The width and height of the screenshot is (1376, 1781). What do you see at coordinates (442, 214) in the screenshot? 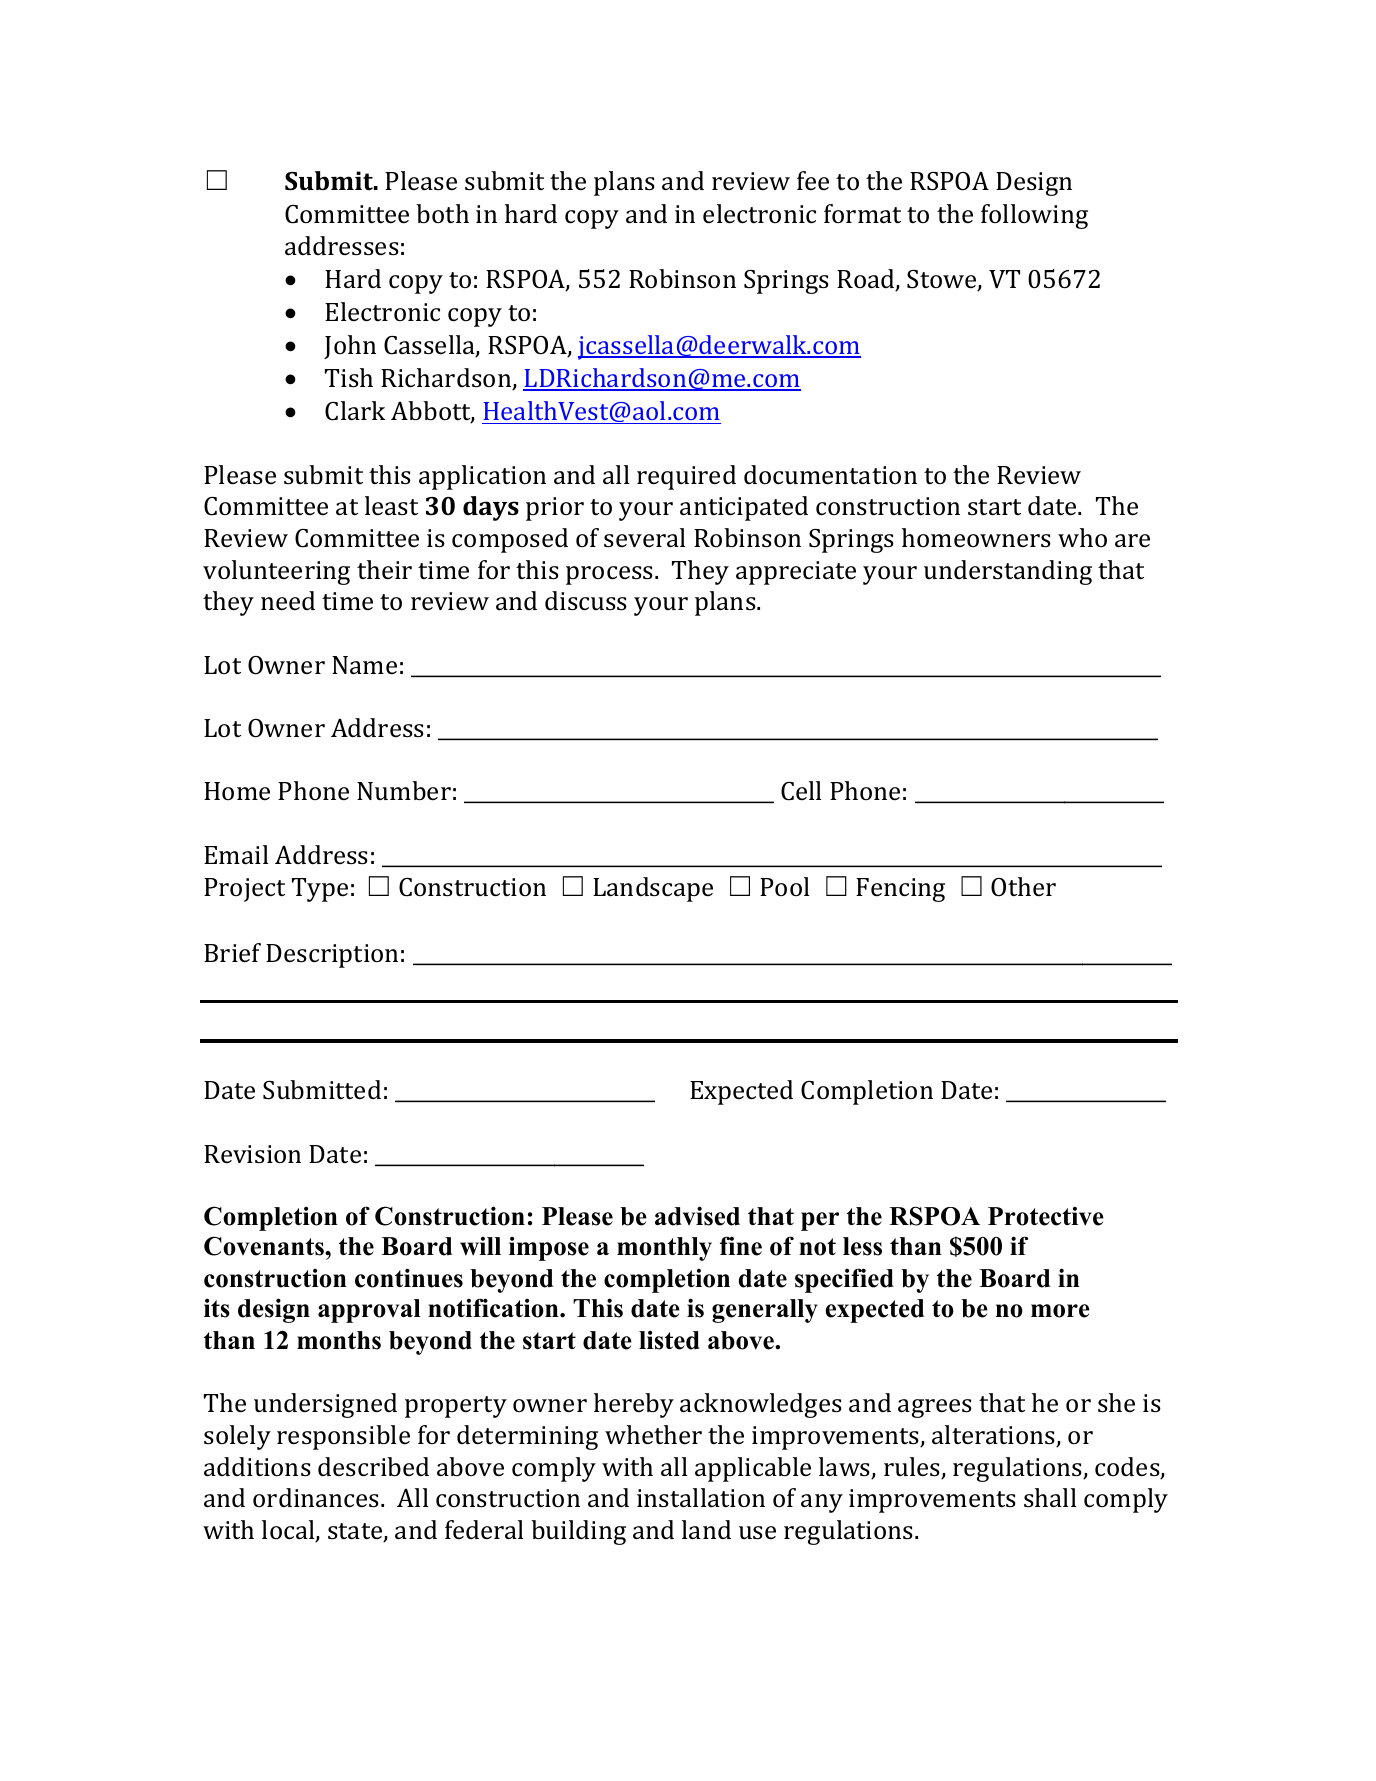
I see `both` at bounding box center [442, 214].
